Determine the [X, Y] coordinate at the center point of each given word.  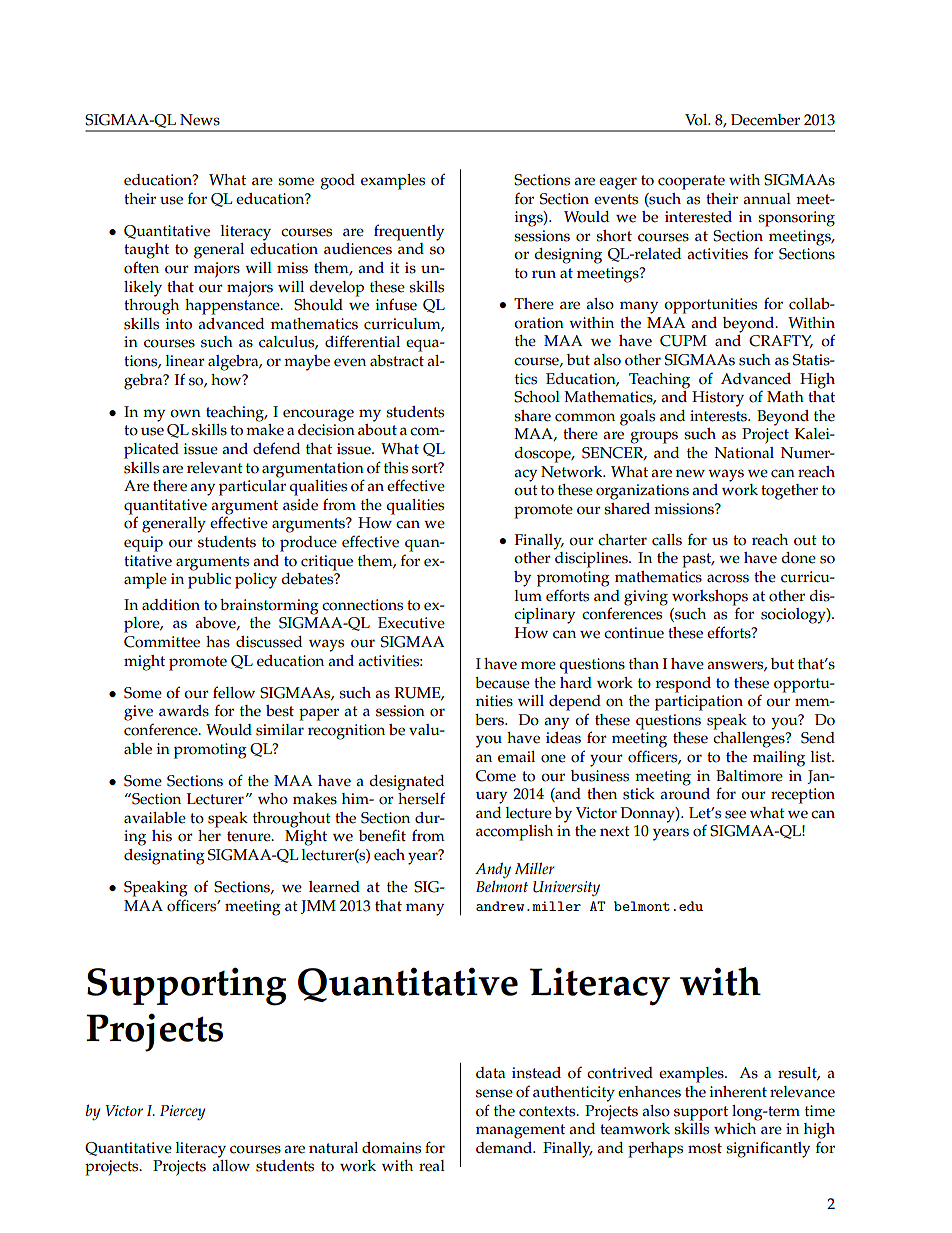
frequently [409, 232]
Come [496, 776]
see [735, 814]
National [744, 453]
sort [426, 468]
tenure [250, 836]
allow [231, 1166]
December [765, 120]
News [200, 120]
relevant [215, 468]
